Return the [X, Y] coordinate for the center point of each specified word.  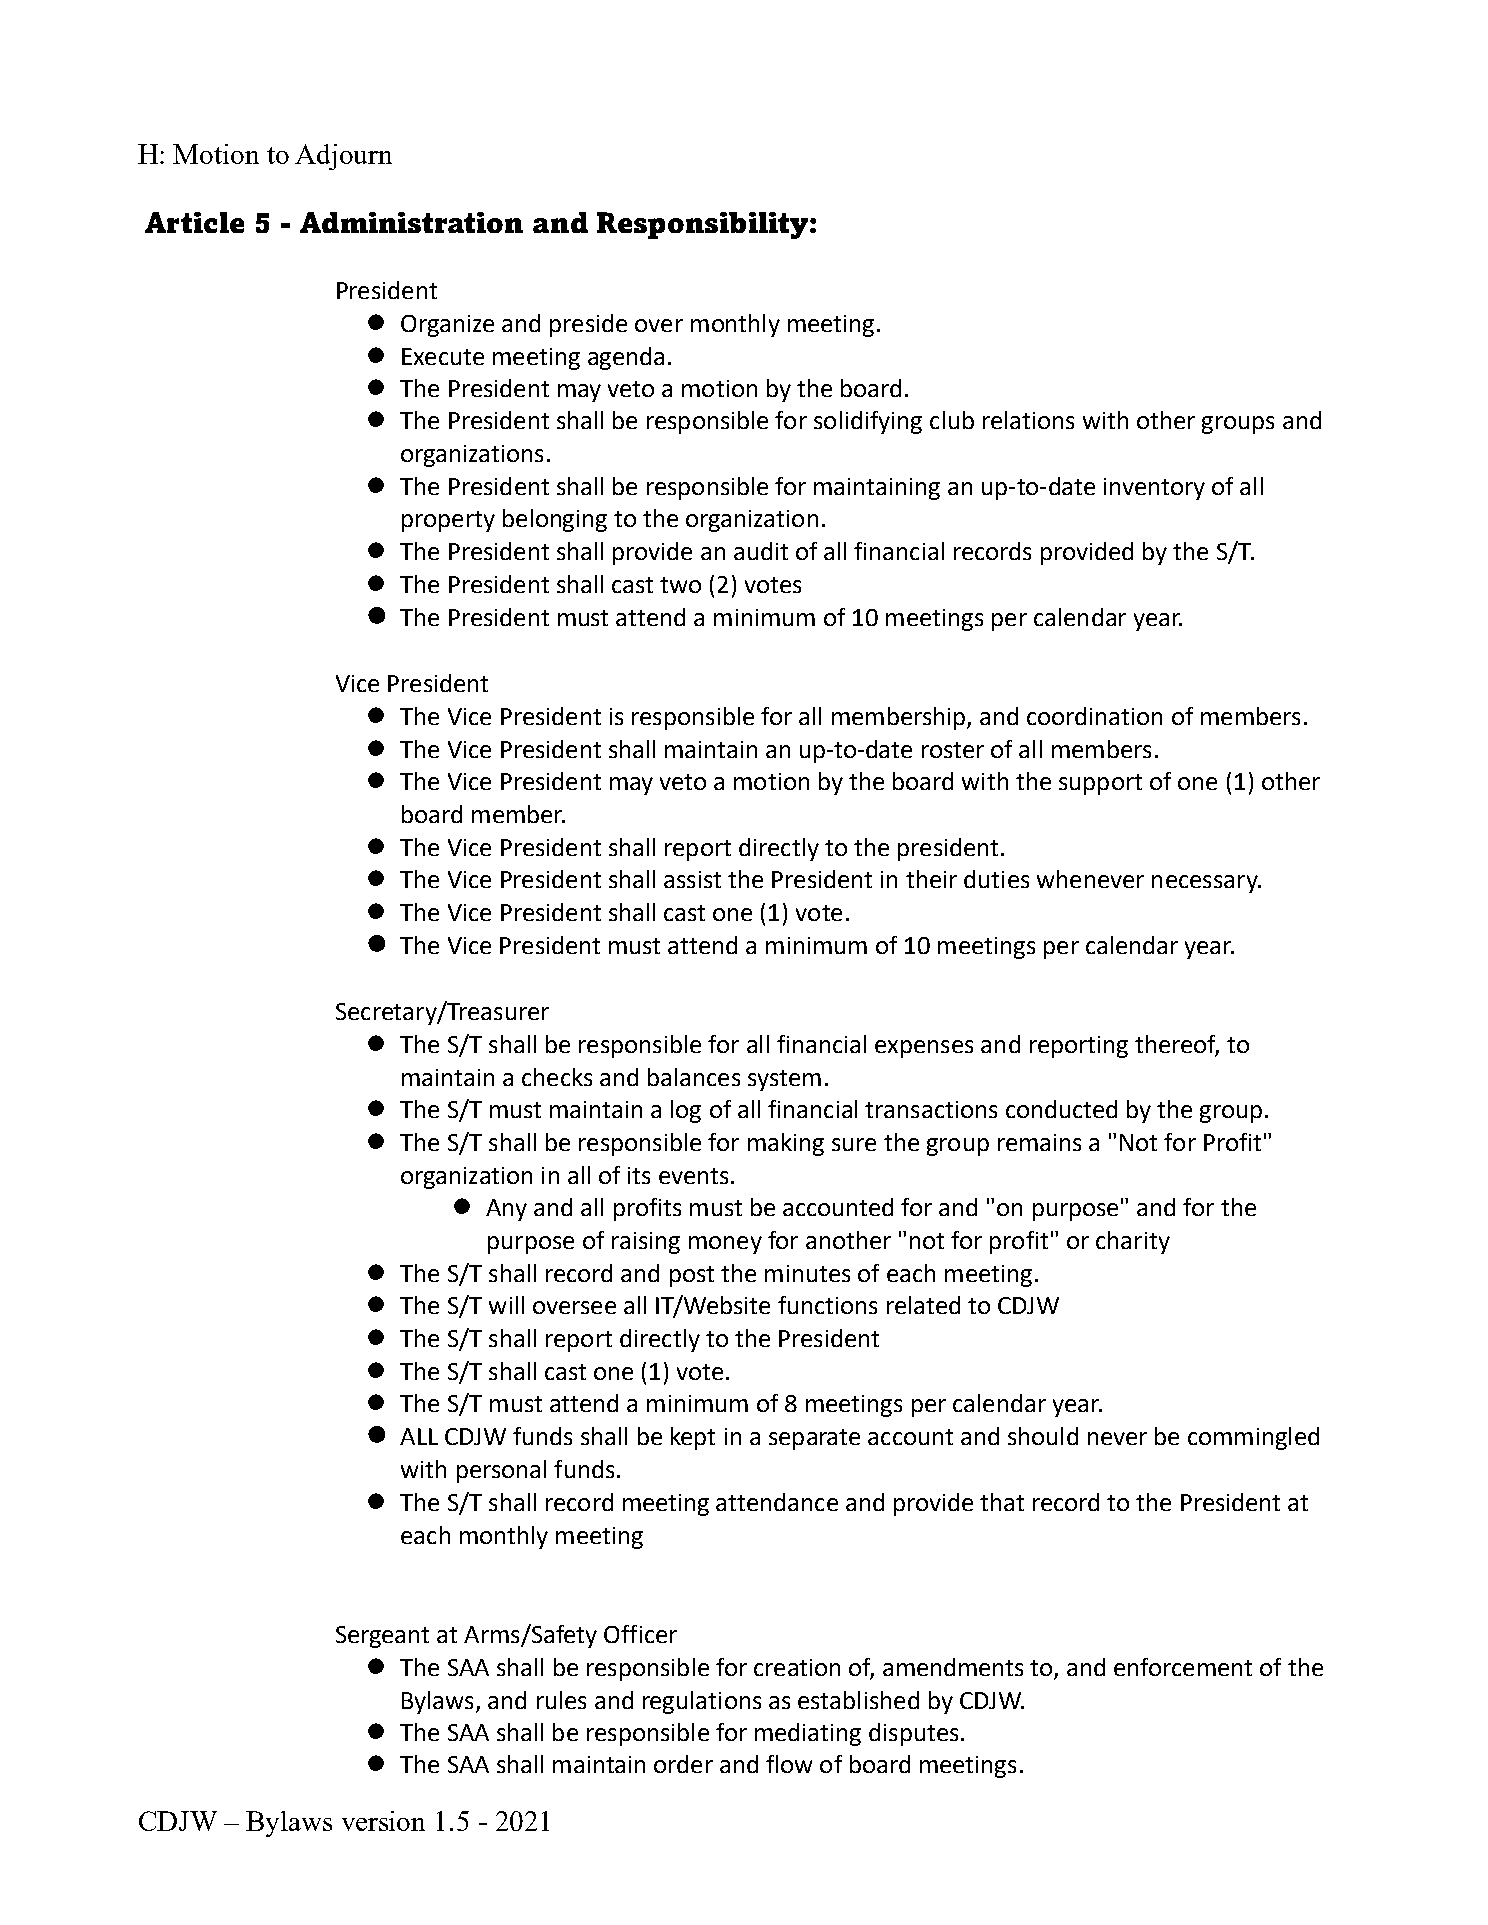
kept [693, 1438]
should [1043, 1436]
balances [694, 1077]
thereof [1177, 1045]
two [680, 585]
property [448, 521]
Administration [411, 222]
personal [501, 1471]
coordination [1094, 716]
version [383, 1821]
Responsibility [702, 225]
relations [1028, 420]
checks [557, 1077]
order [683, 1764]
